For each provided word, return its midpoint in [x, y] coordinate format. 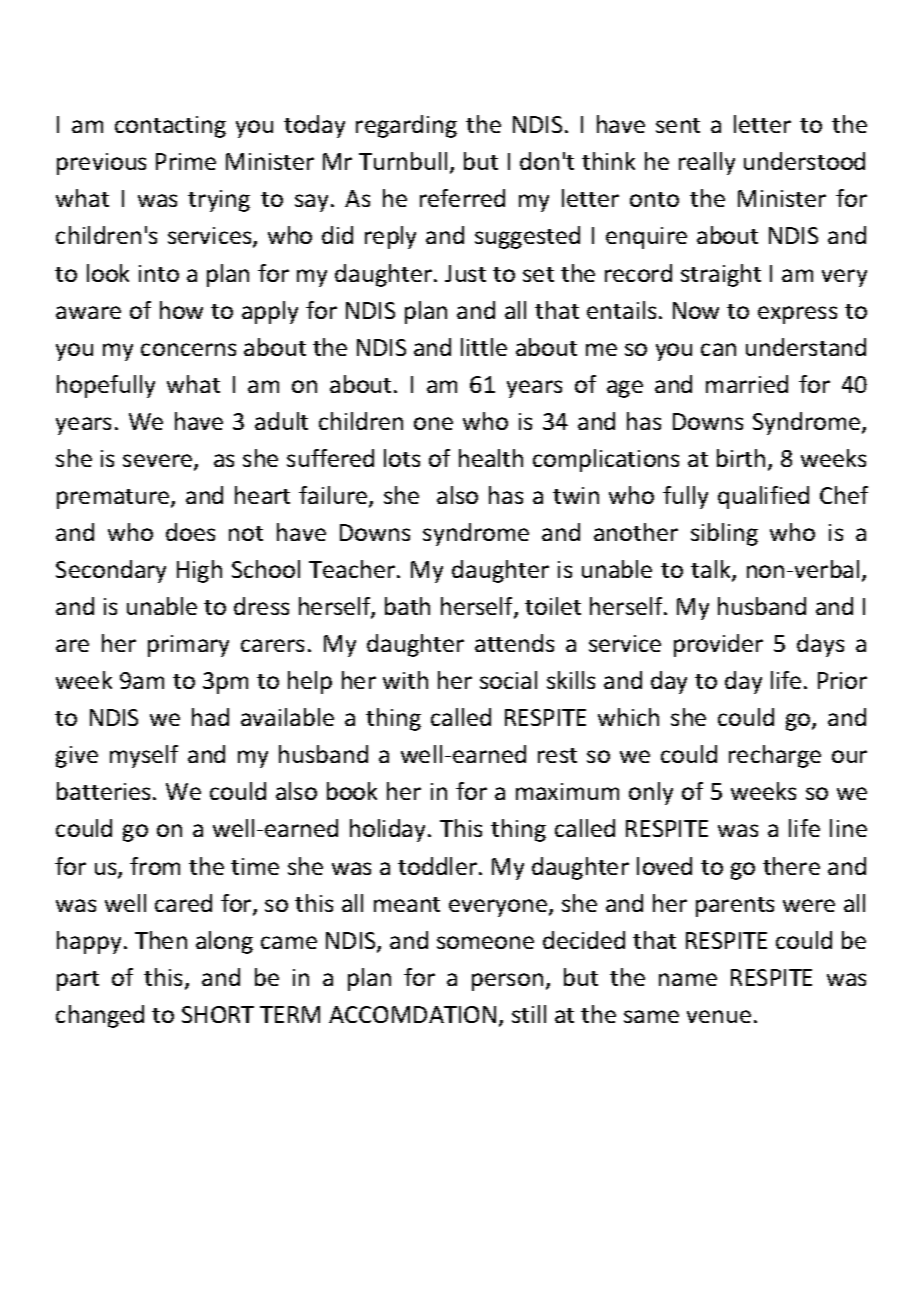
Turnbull [403, 161]
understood [804, 161]
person [507, 982]
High [199, 571]
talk [712, 570]
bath [407, 606]
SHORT [218, 1014]
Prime [186, 161]
